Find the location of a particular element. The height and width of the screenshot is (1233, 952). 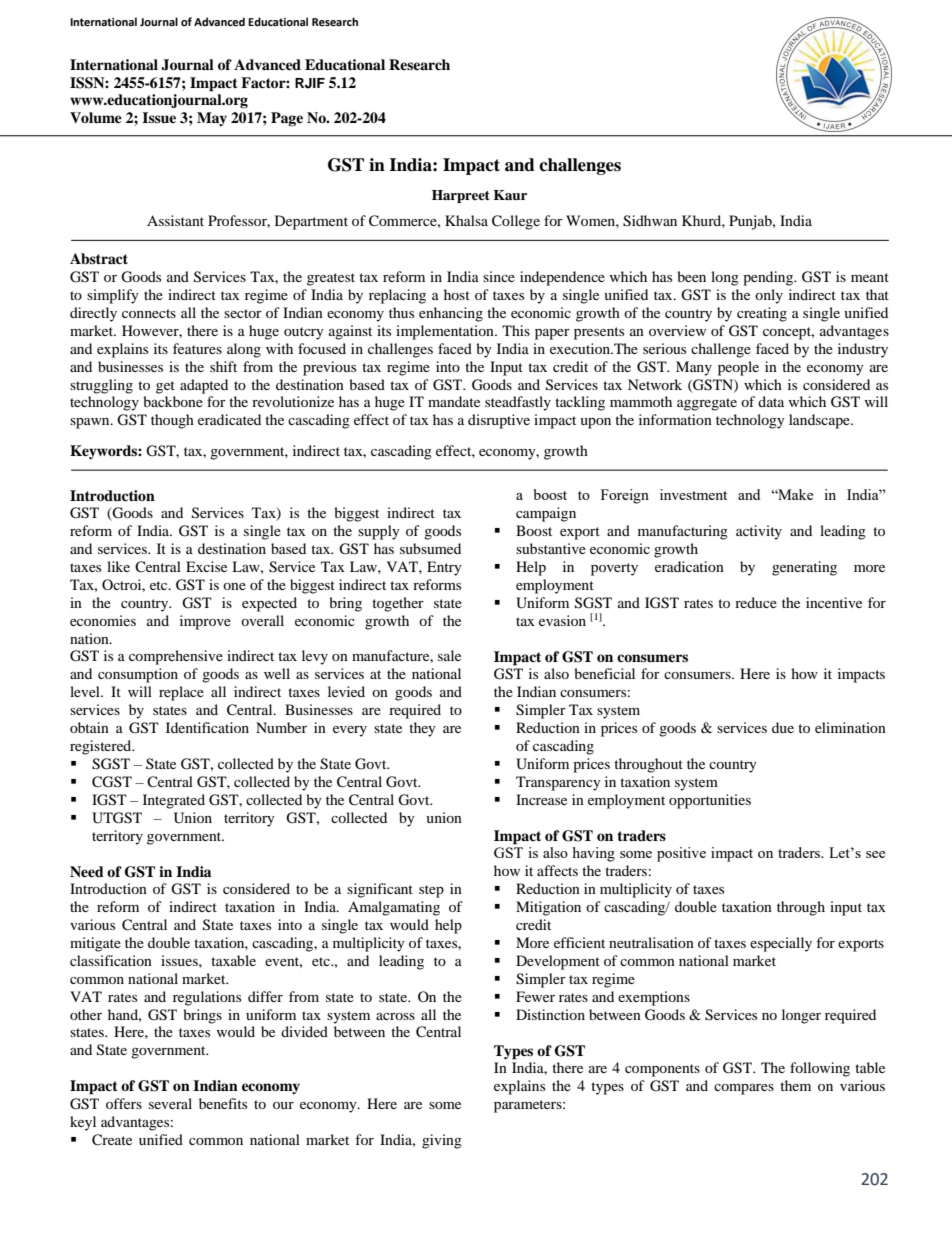

giving is located at coordinates (442, 1141).
